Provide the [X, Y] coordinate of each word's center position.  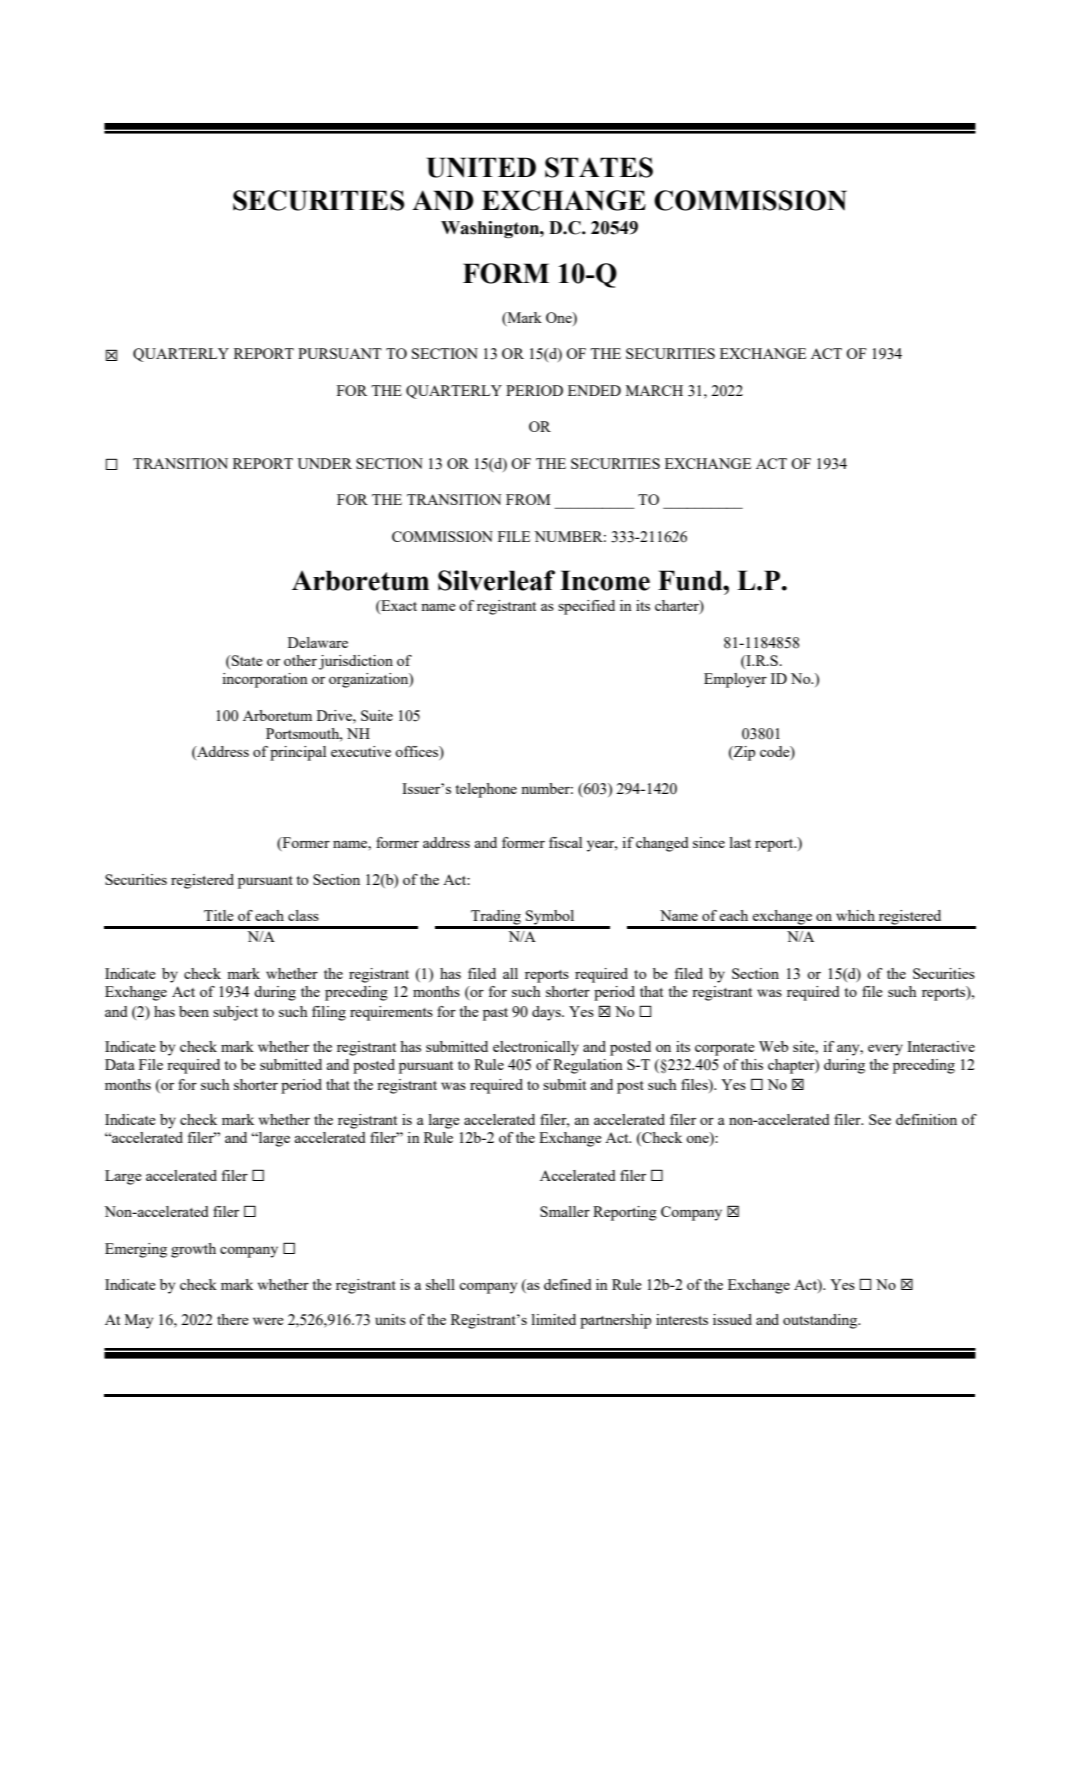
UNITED [481, 167]
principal [298, 753]
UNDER [324, 463]
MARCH [654, 390]
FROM [528, 499]
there [233, 1319]
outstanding [821, 1321]
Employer [735, 680]
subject [235, 1013]
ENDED [594, 390]
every [885, 1050]
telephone [486, 790]
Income [605, 580]
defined [568, 1284]
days [547, 1013]
